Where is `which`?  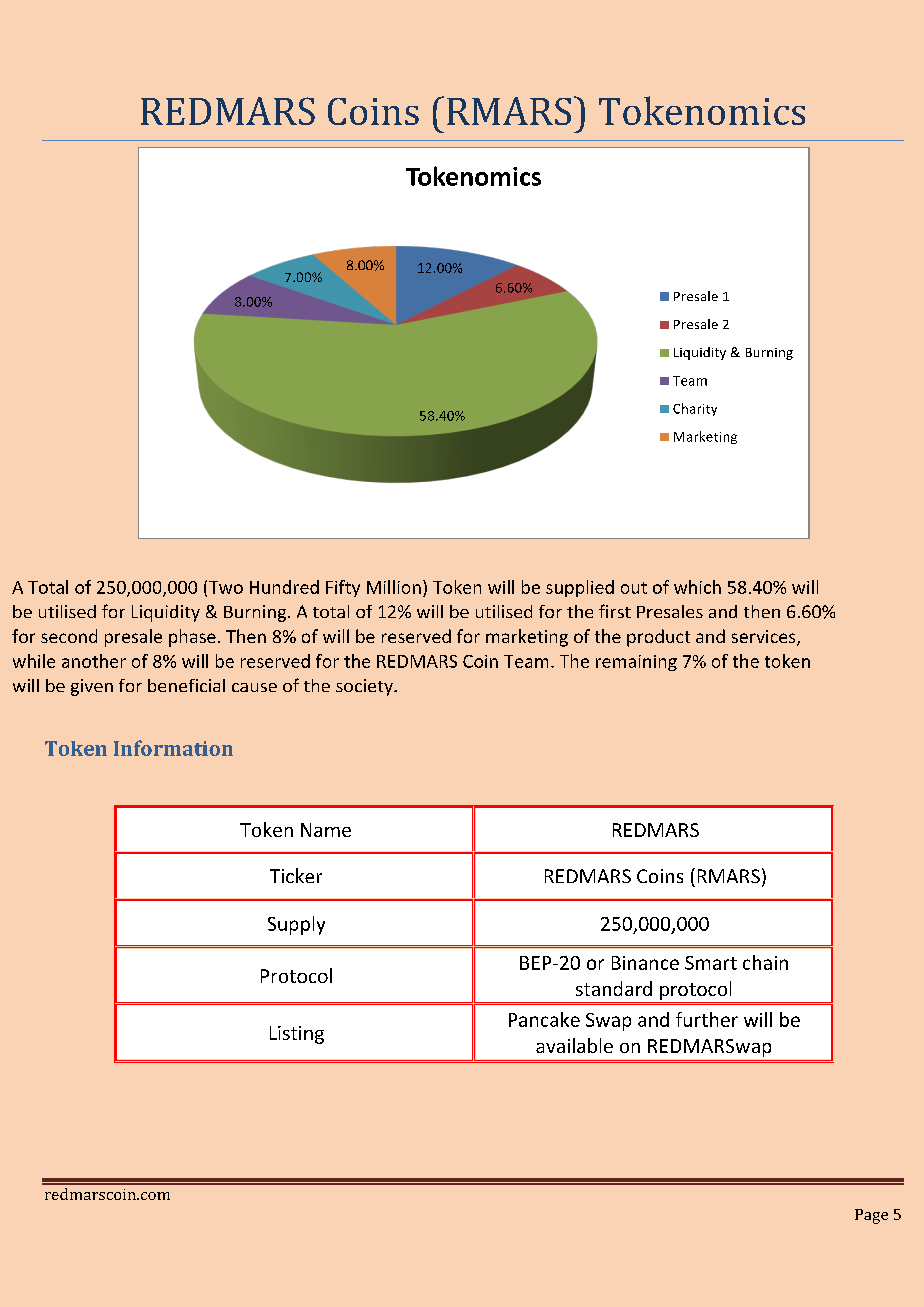 which is located at coordinates (697, 587).
